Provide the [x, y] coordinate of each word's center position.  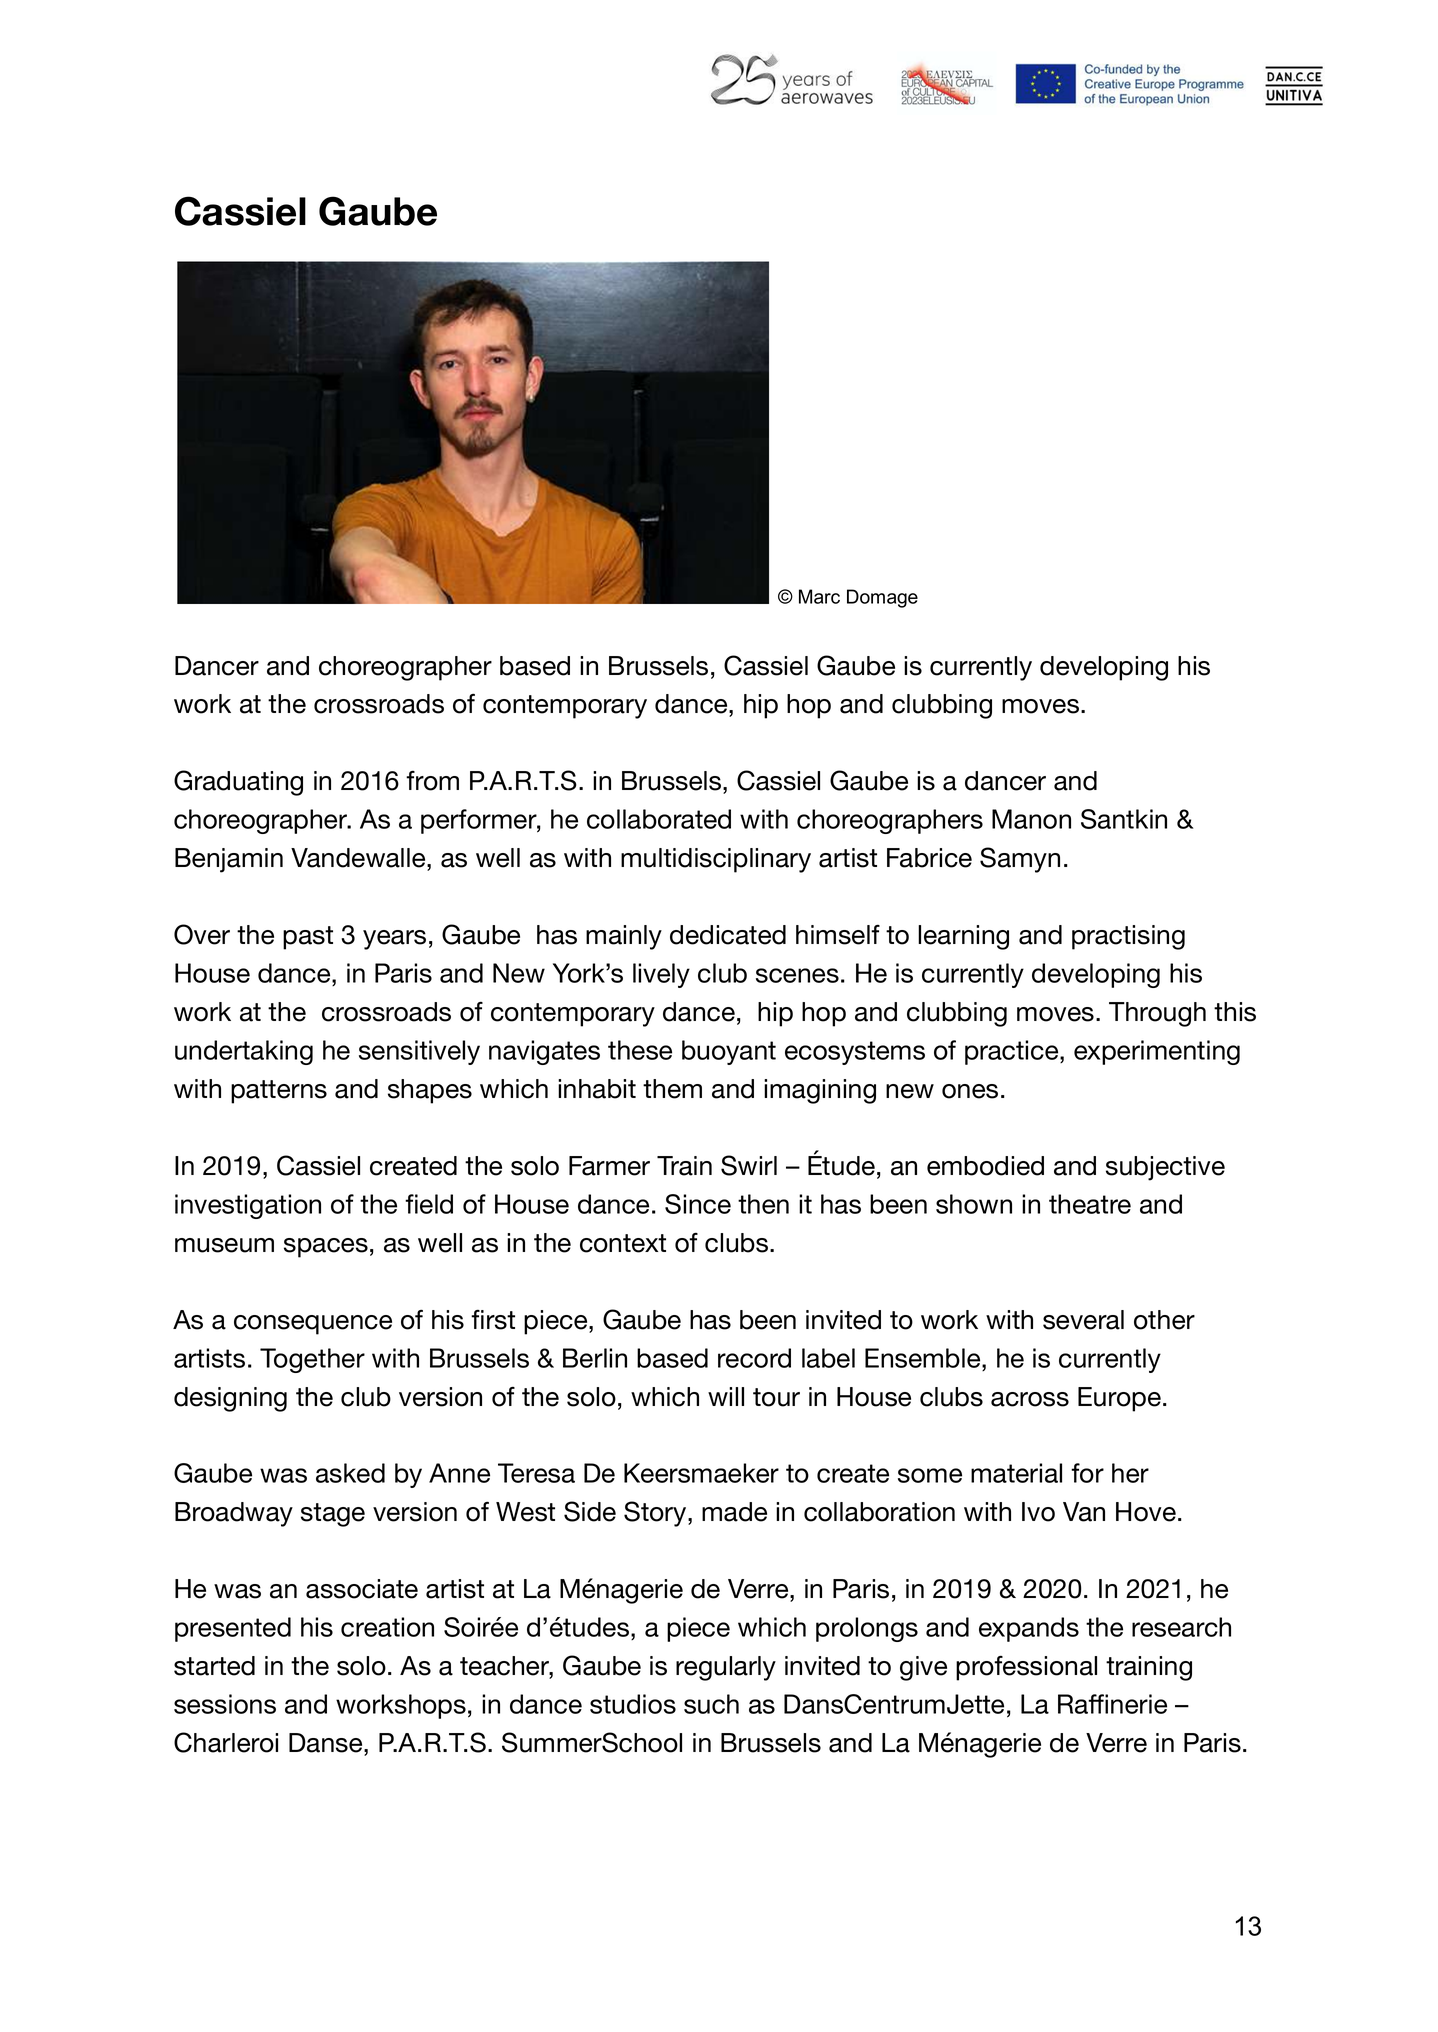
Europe [1119, 1399]
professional [1026, 1668]
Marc [819, 596]
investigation [248, 1206]
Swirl [749, 1165]
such [711, 1704]
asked [350, 1473]
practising [1128, 937]
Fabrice [929, 858]
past [308, 938]
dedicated [728, 935]
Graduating [238, 783]
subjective [1165, 1168]
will [726, 1396]
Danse [327, 1743]
